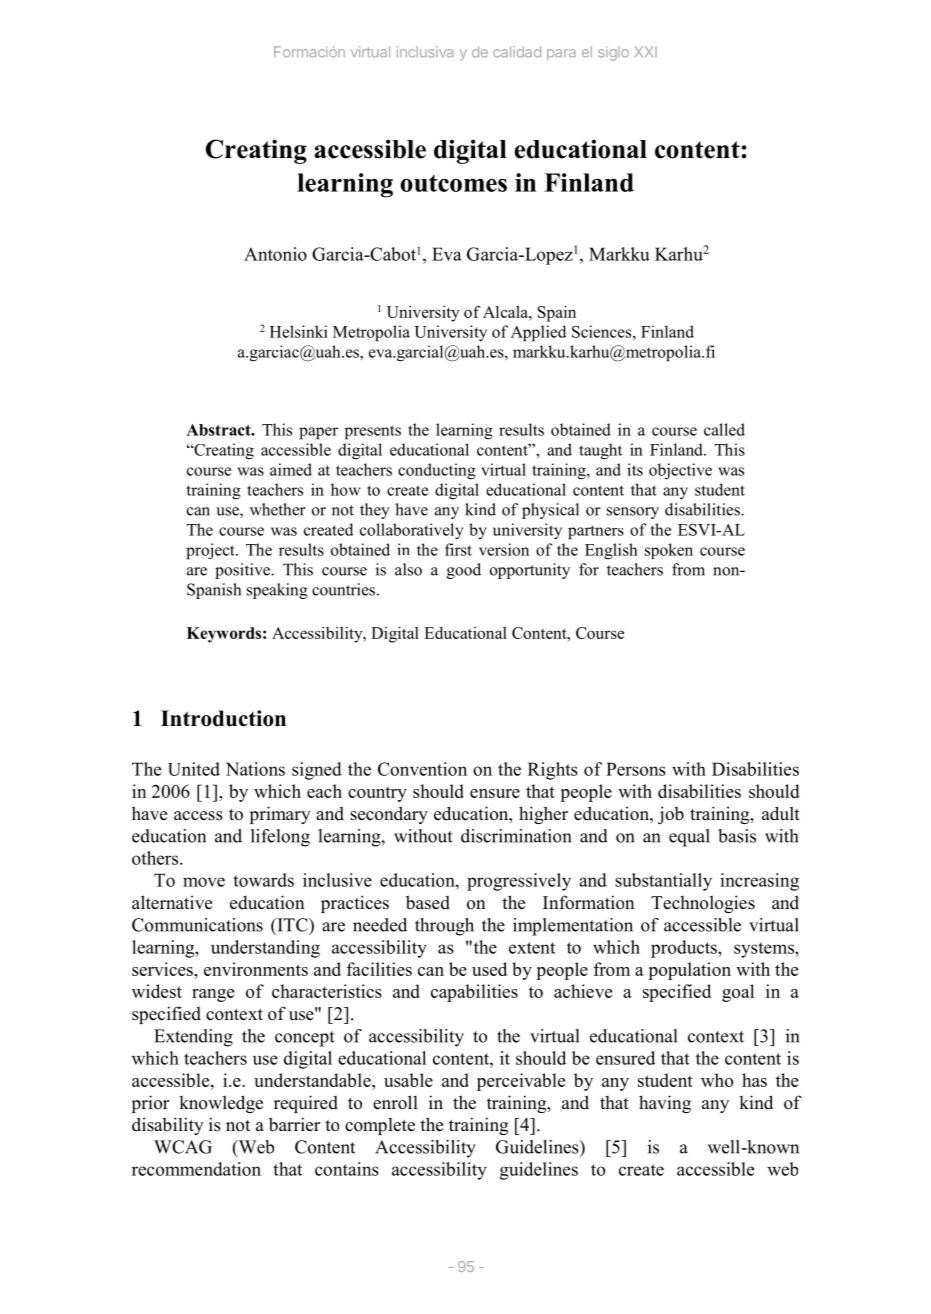  What do you see at coordinates (299, 331) in the screenshot?
I see `Helsinki` at bounding box center [299, 331].
